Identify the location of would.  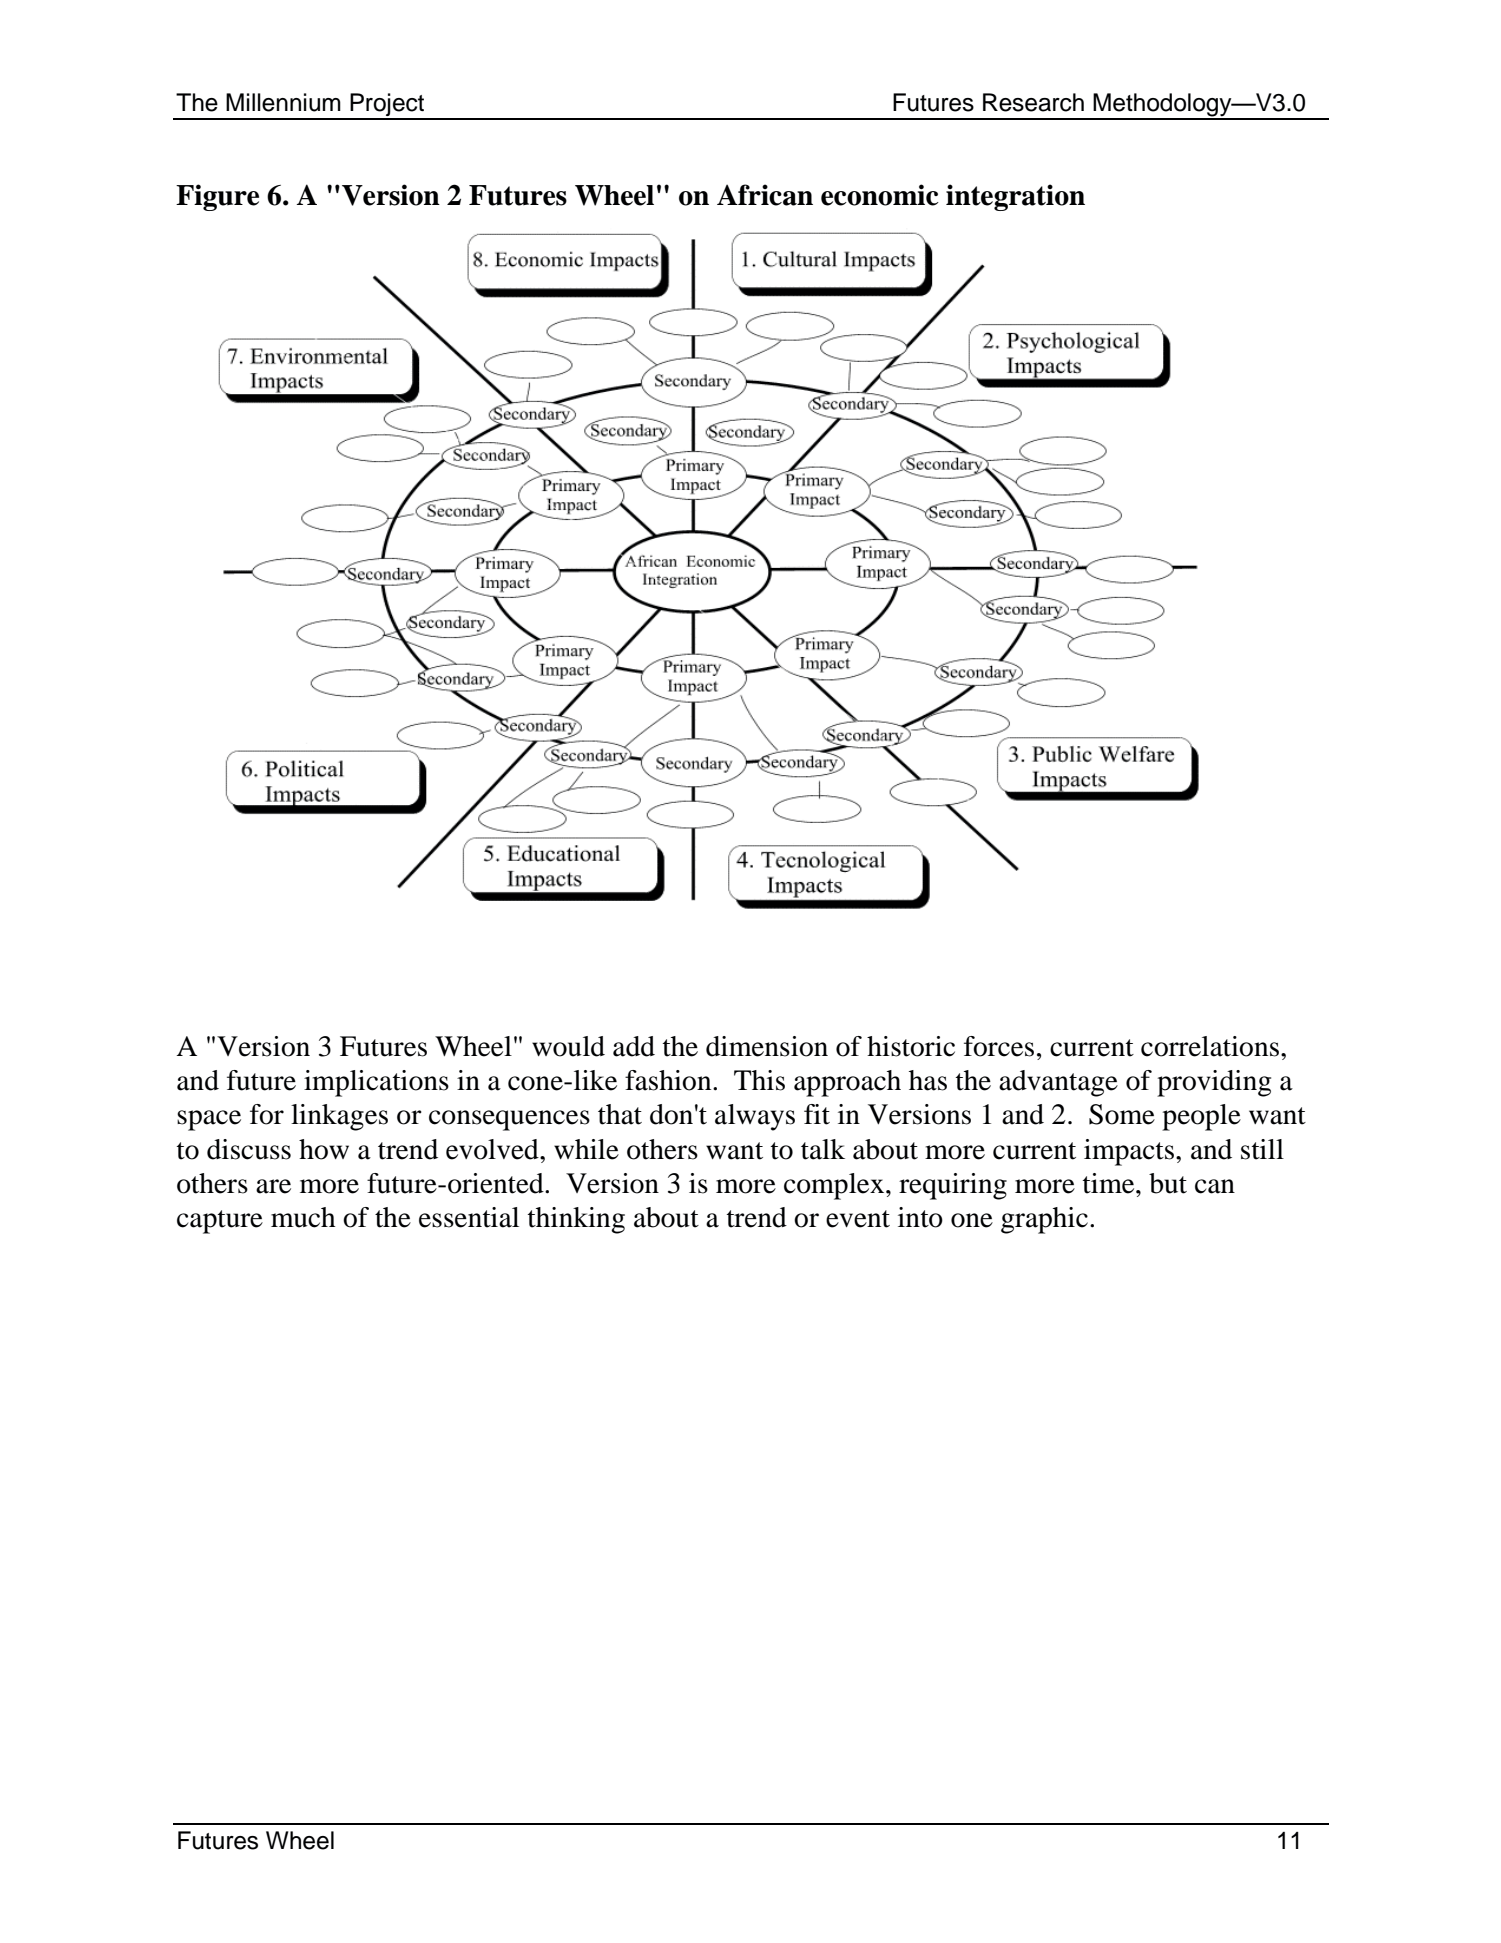
(568, 1046).
